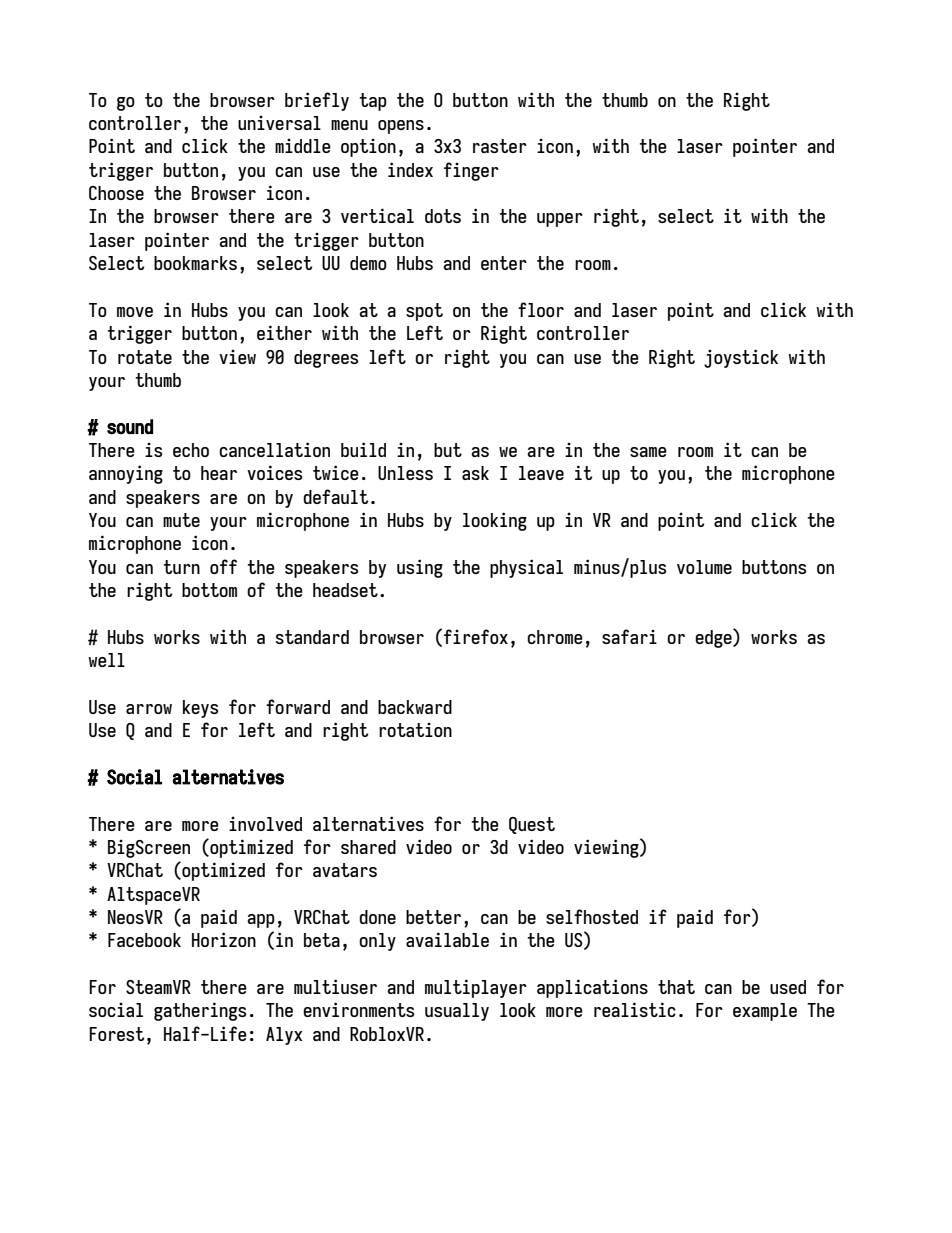 The height and width of the document is (1233, 952). What do you see at coordinates (741, 358) in the document?
I see `joystick` at bounding box center [741, 358].
